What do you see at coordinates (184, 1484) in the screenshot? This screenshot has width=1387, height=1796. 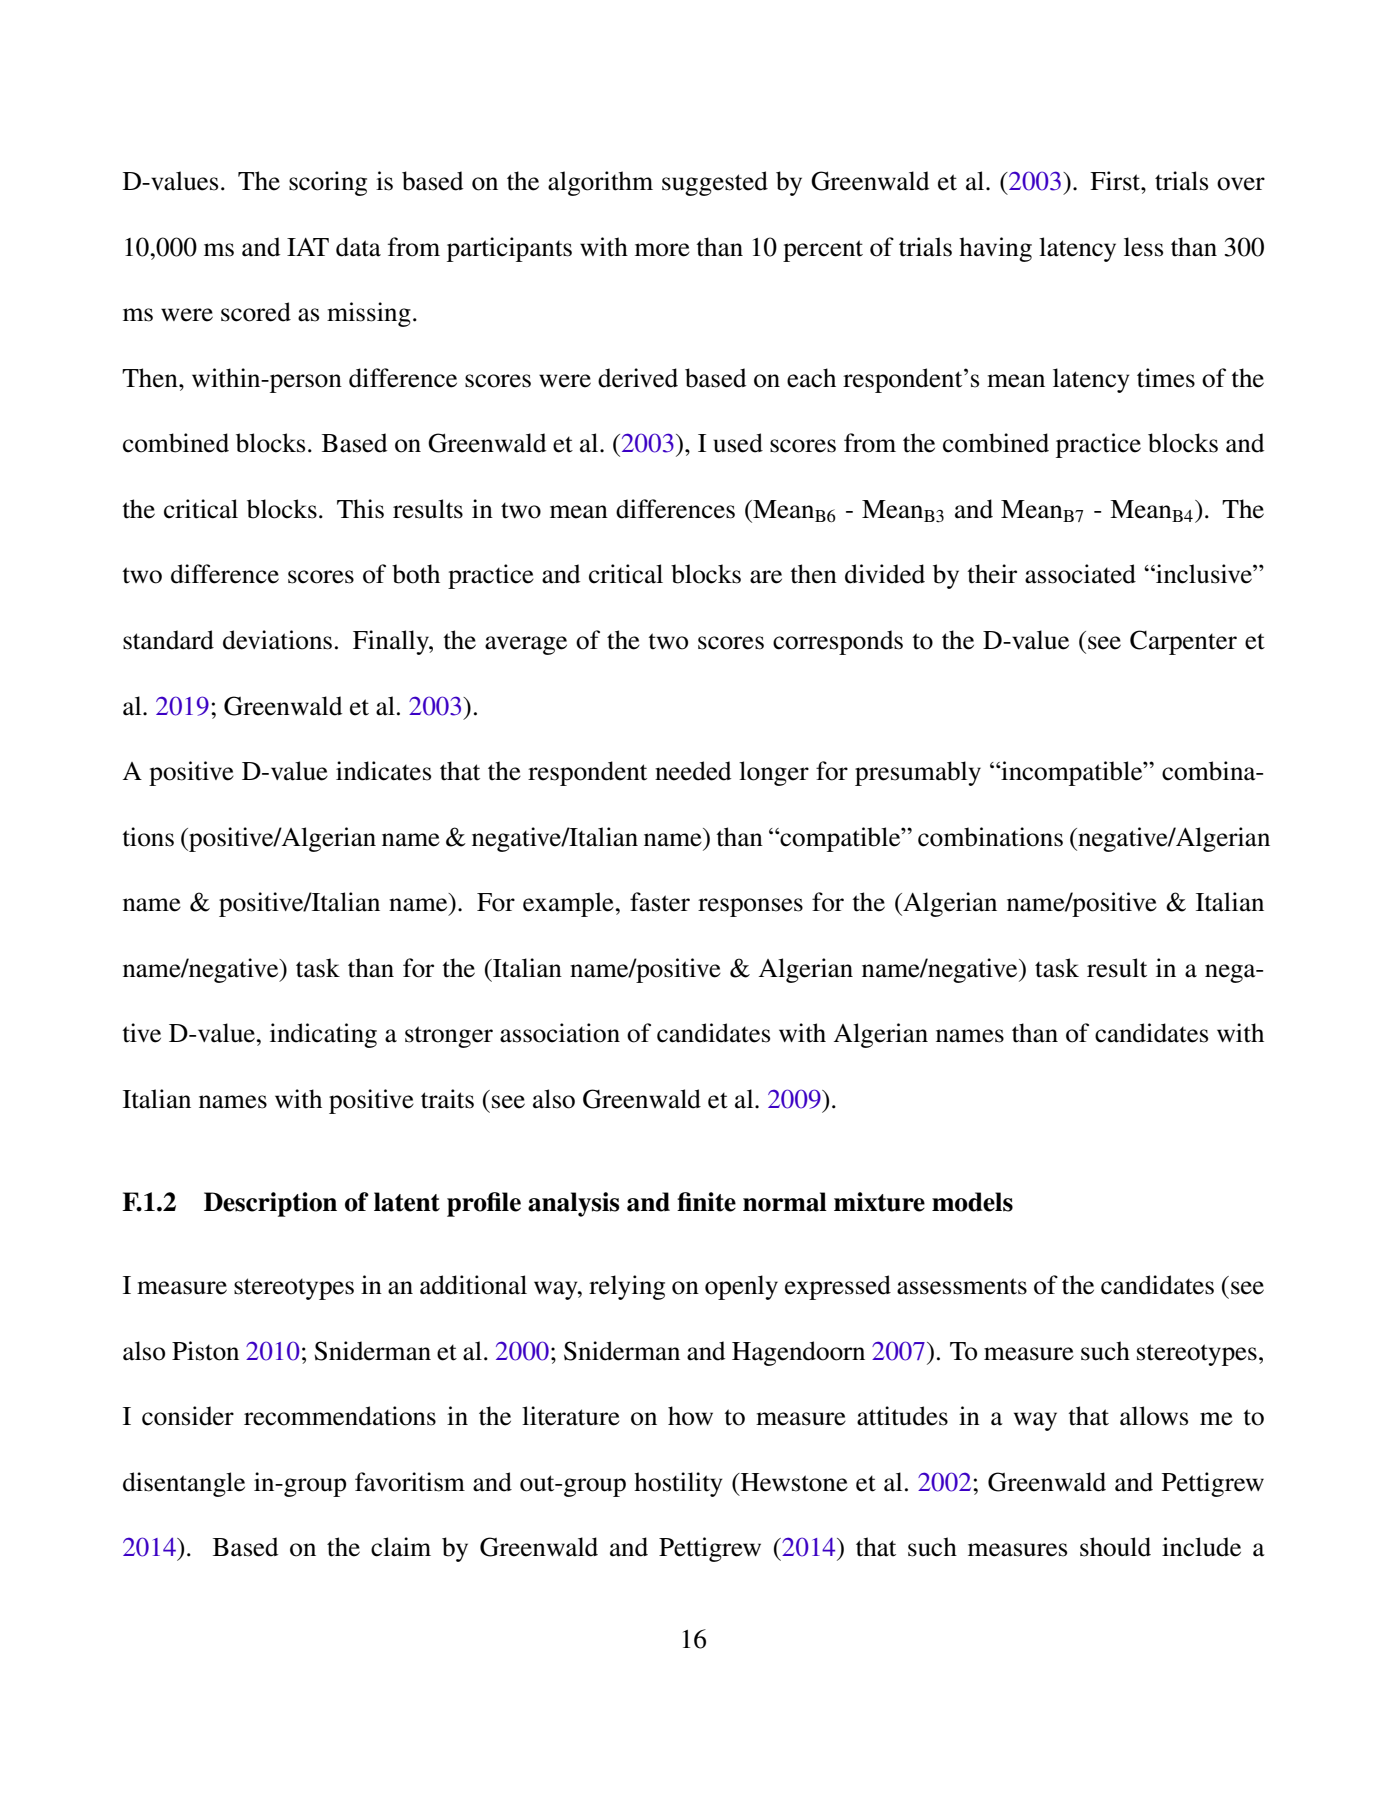 I see `disentangle` at bounding box center [184, 1484].
